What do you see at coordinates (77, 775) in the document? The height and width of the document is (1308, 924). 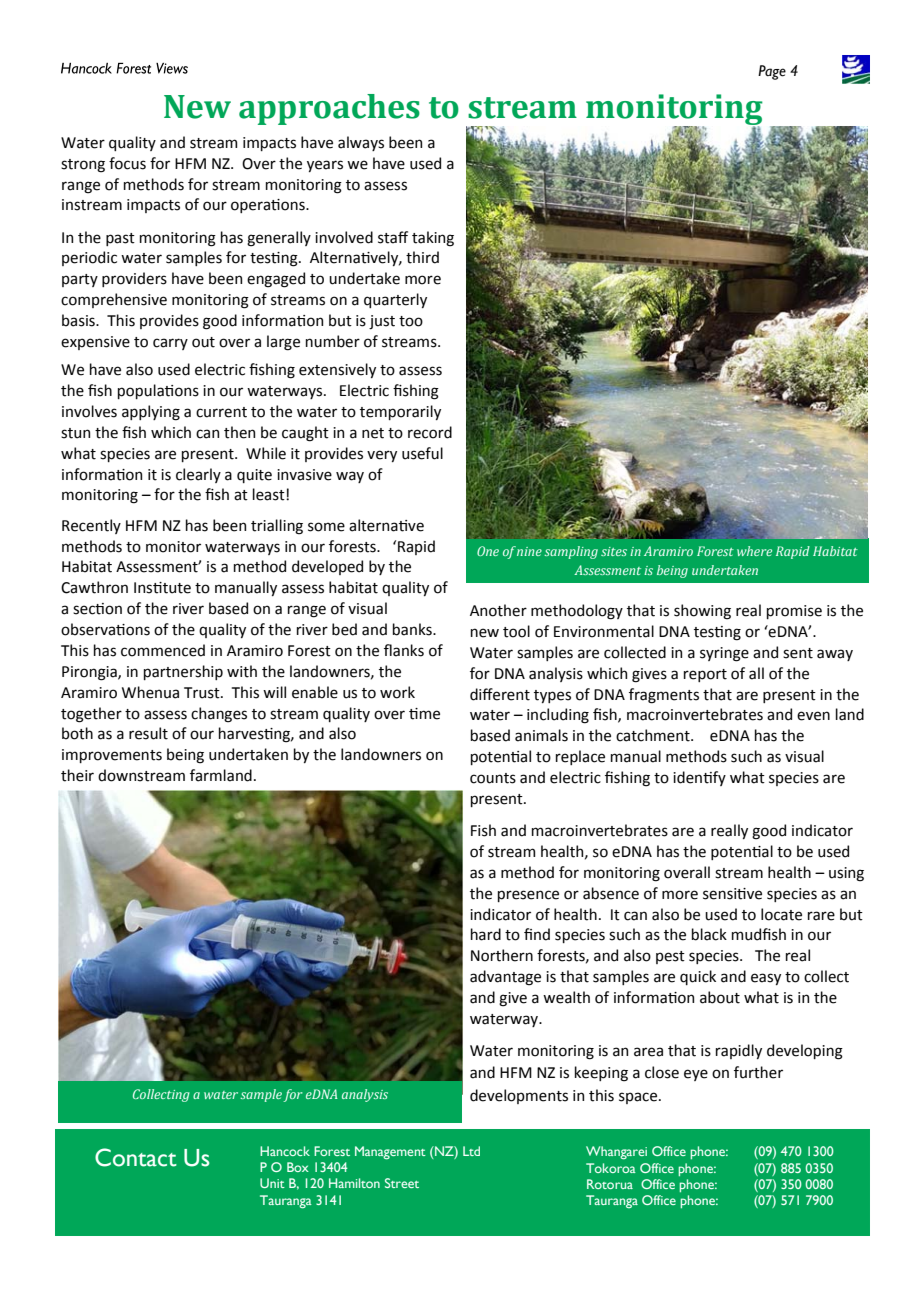 I see `their` at bounding box center [77, 775].
